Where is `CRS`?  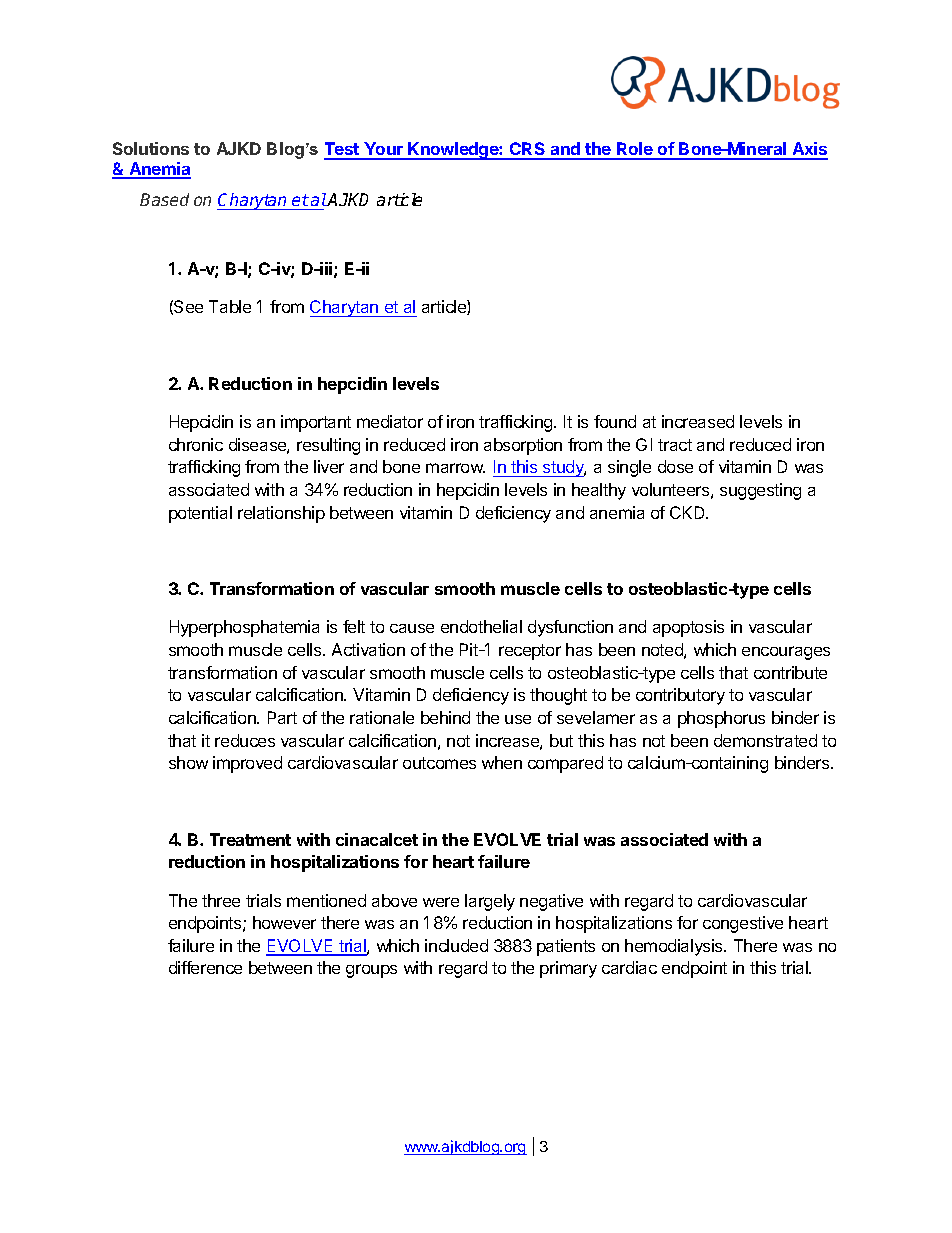 CRS is located at coordinates (528, 150).
